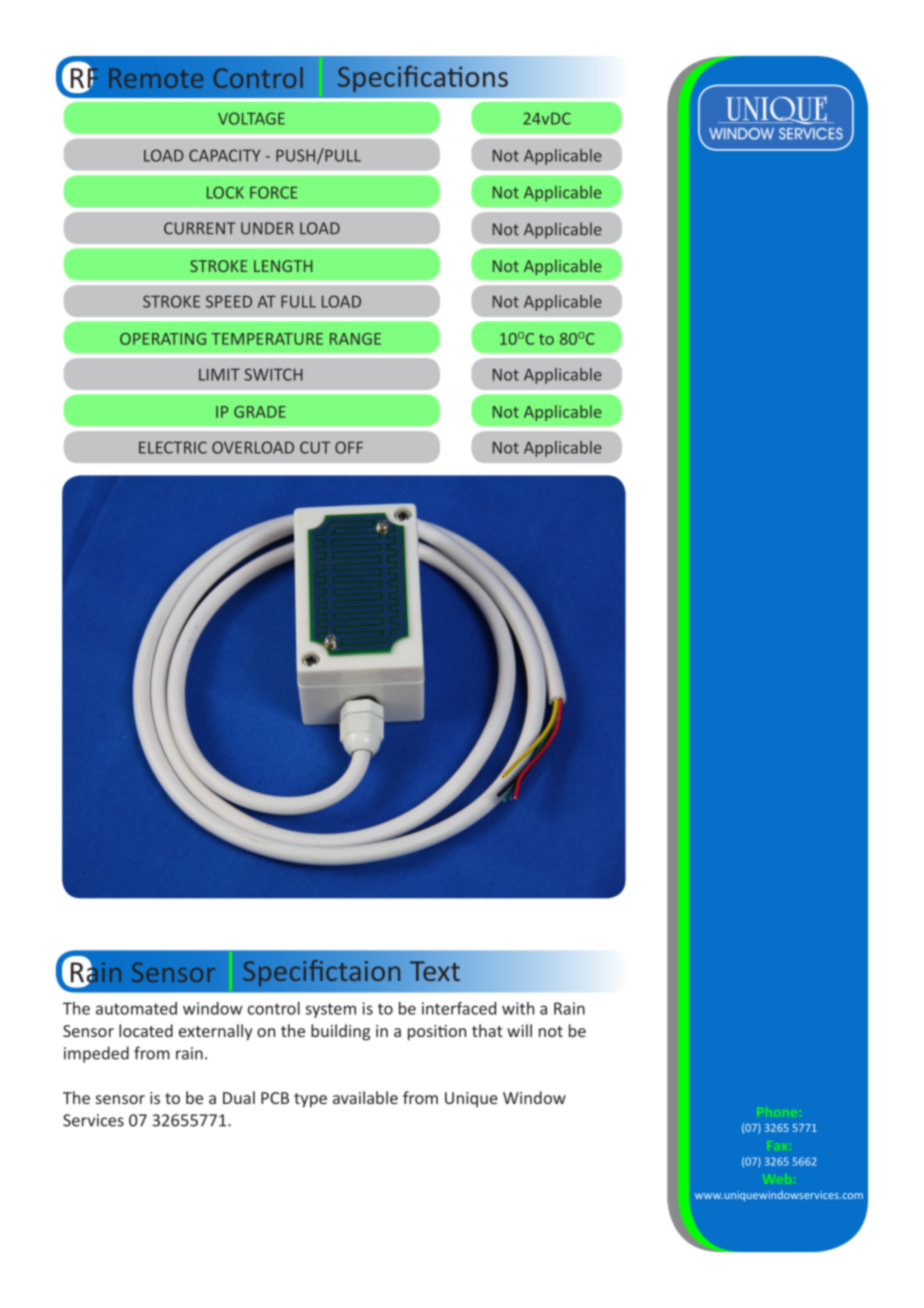 The width and height of the screenshot is (924, 1308). What do you see at coordinates (315, 447) in the screenshot?
I see `CUT` at bounding box center [315, 447].
